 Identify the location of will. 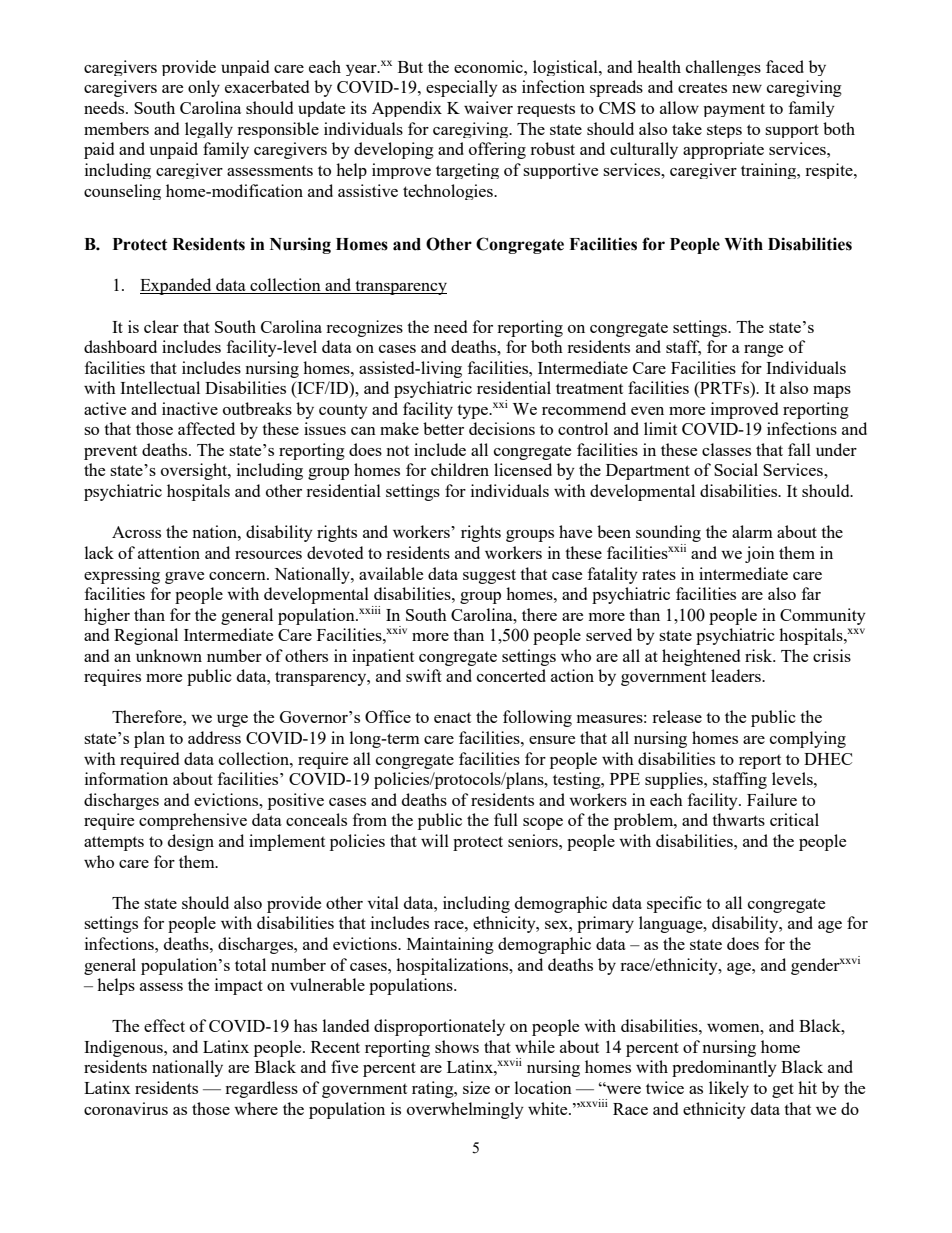
(435, 840).
